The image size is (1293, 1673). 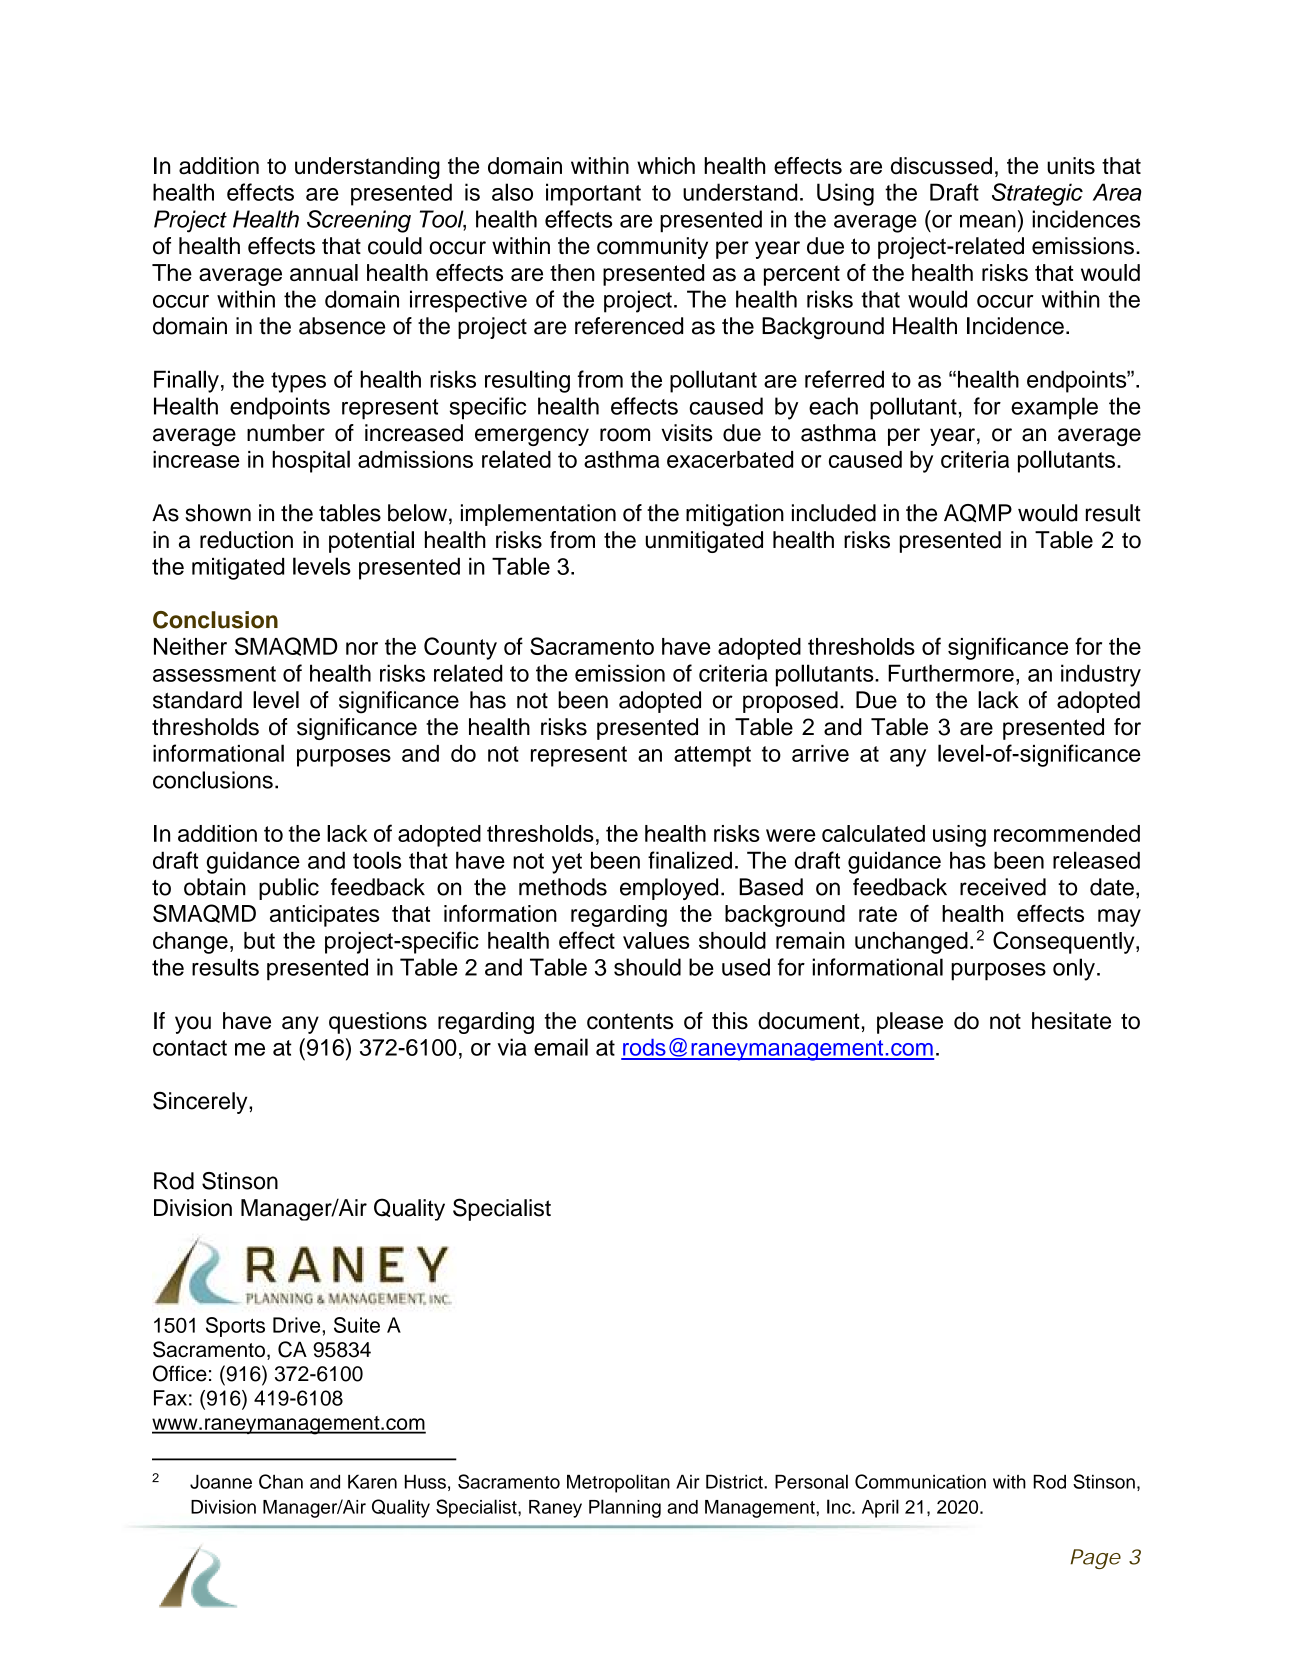 What do you see at coordinates (1003, 887) in the screenshot?
I see `received` at bounding box center [1003, 887].
